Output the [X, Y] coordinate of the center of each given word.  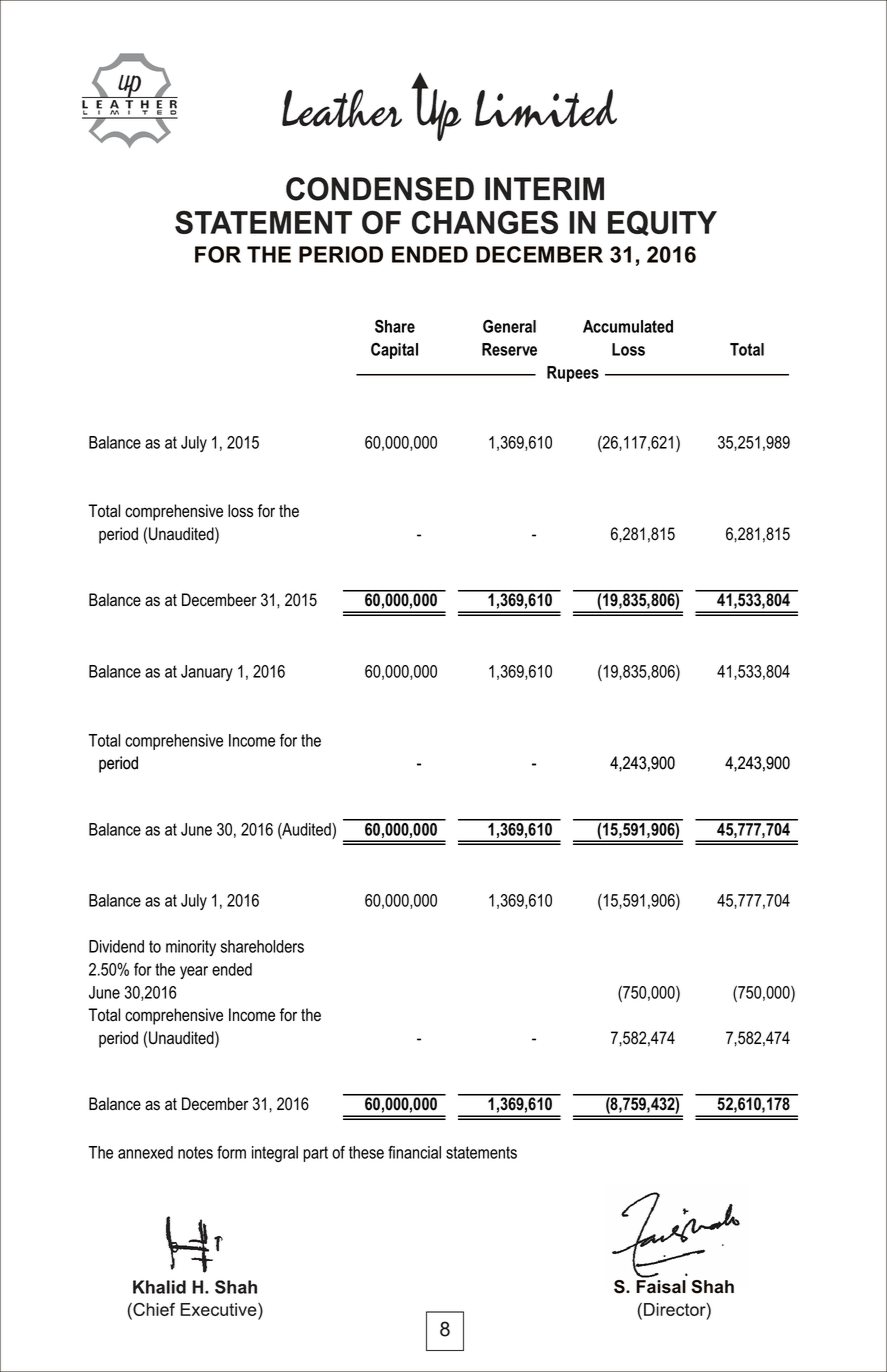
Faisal [661, 1287]
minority [191, 948]
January [207, 673]
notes [195, 1152]
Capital [394, 350]
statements [481, 1152]
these [366, 1152]
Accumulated [628, 326]
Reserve [509, 349]
